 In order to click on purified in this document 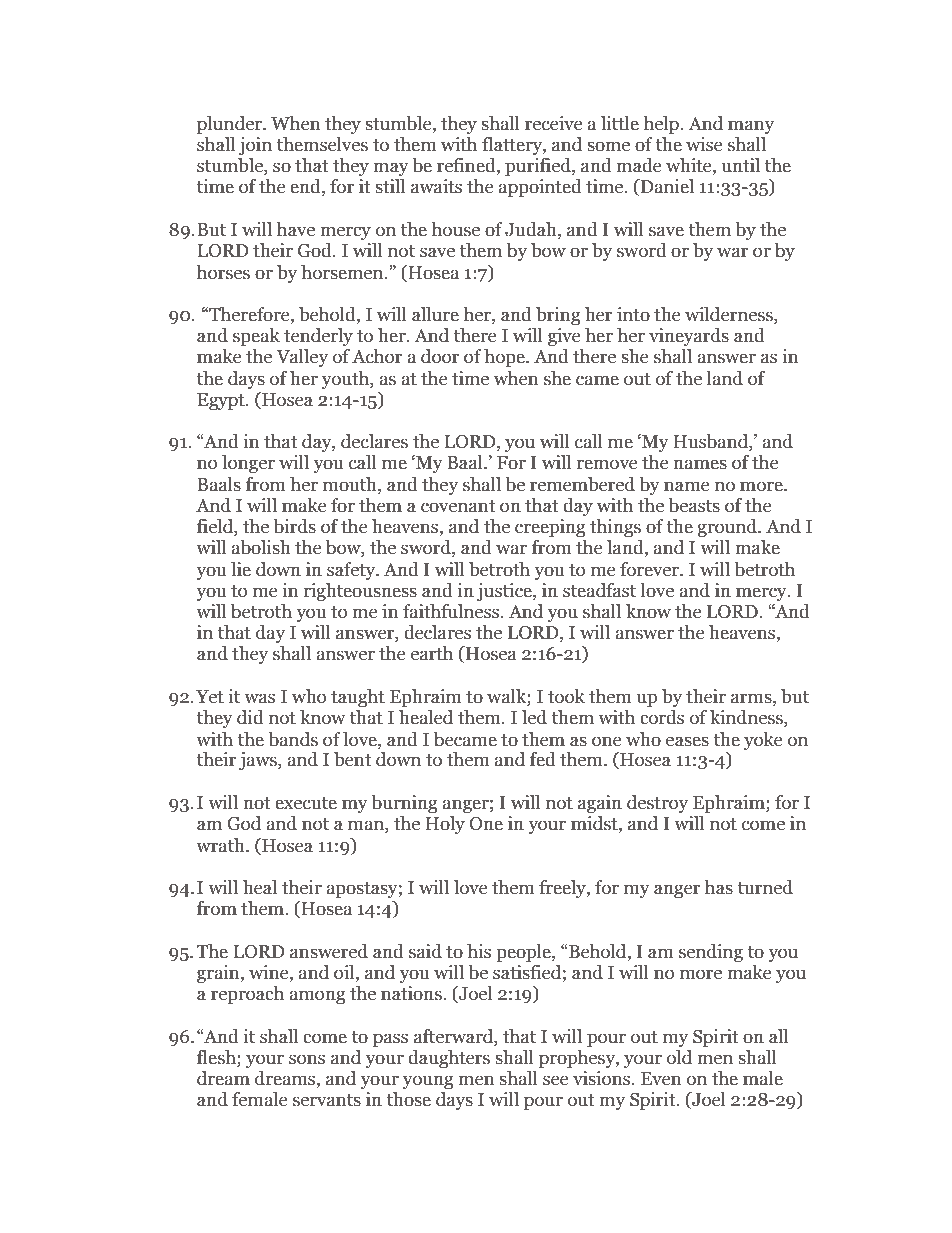, I will do `click(539, 167)`.
